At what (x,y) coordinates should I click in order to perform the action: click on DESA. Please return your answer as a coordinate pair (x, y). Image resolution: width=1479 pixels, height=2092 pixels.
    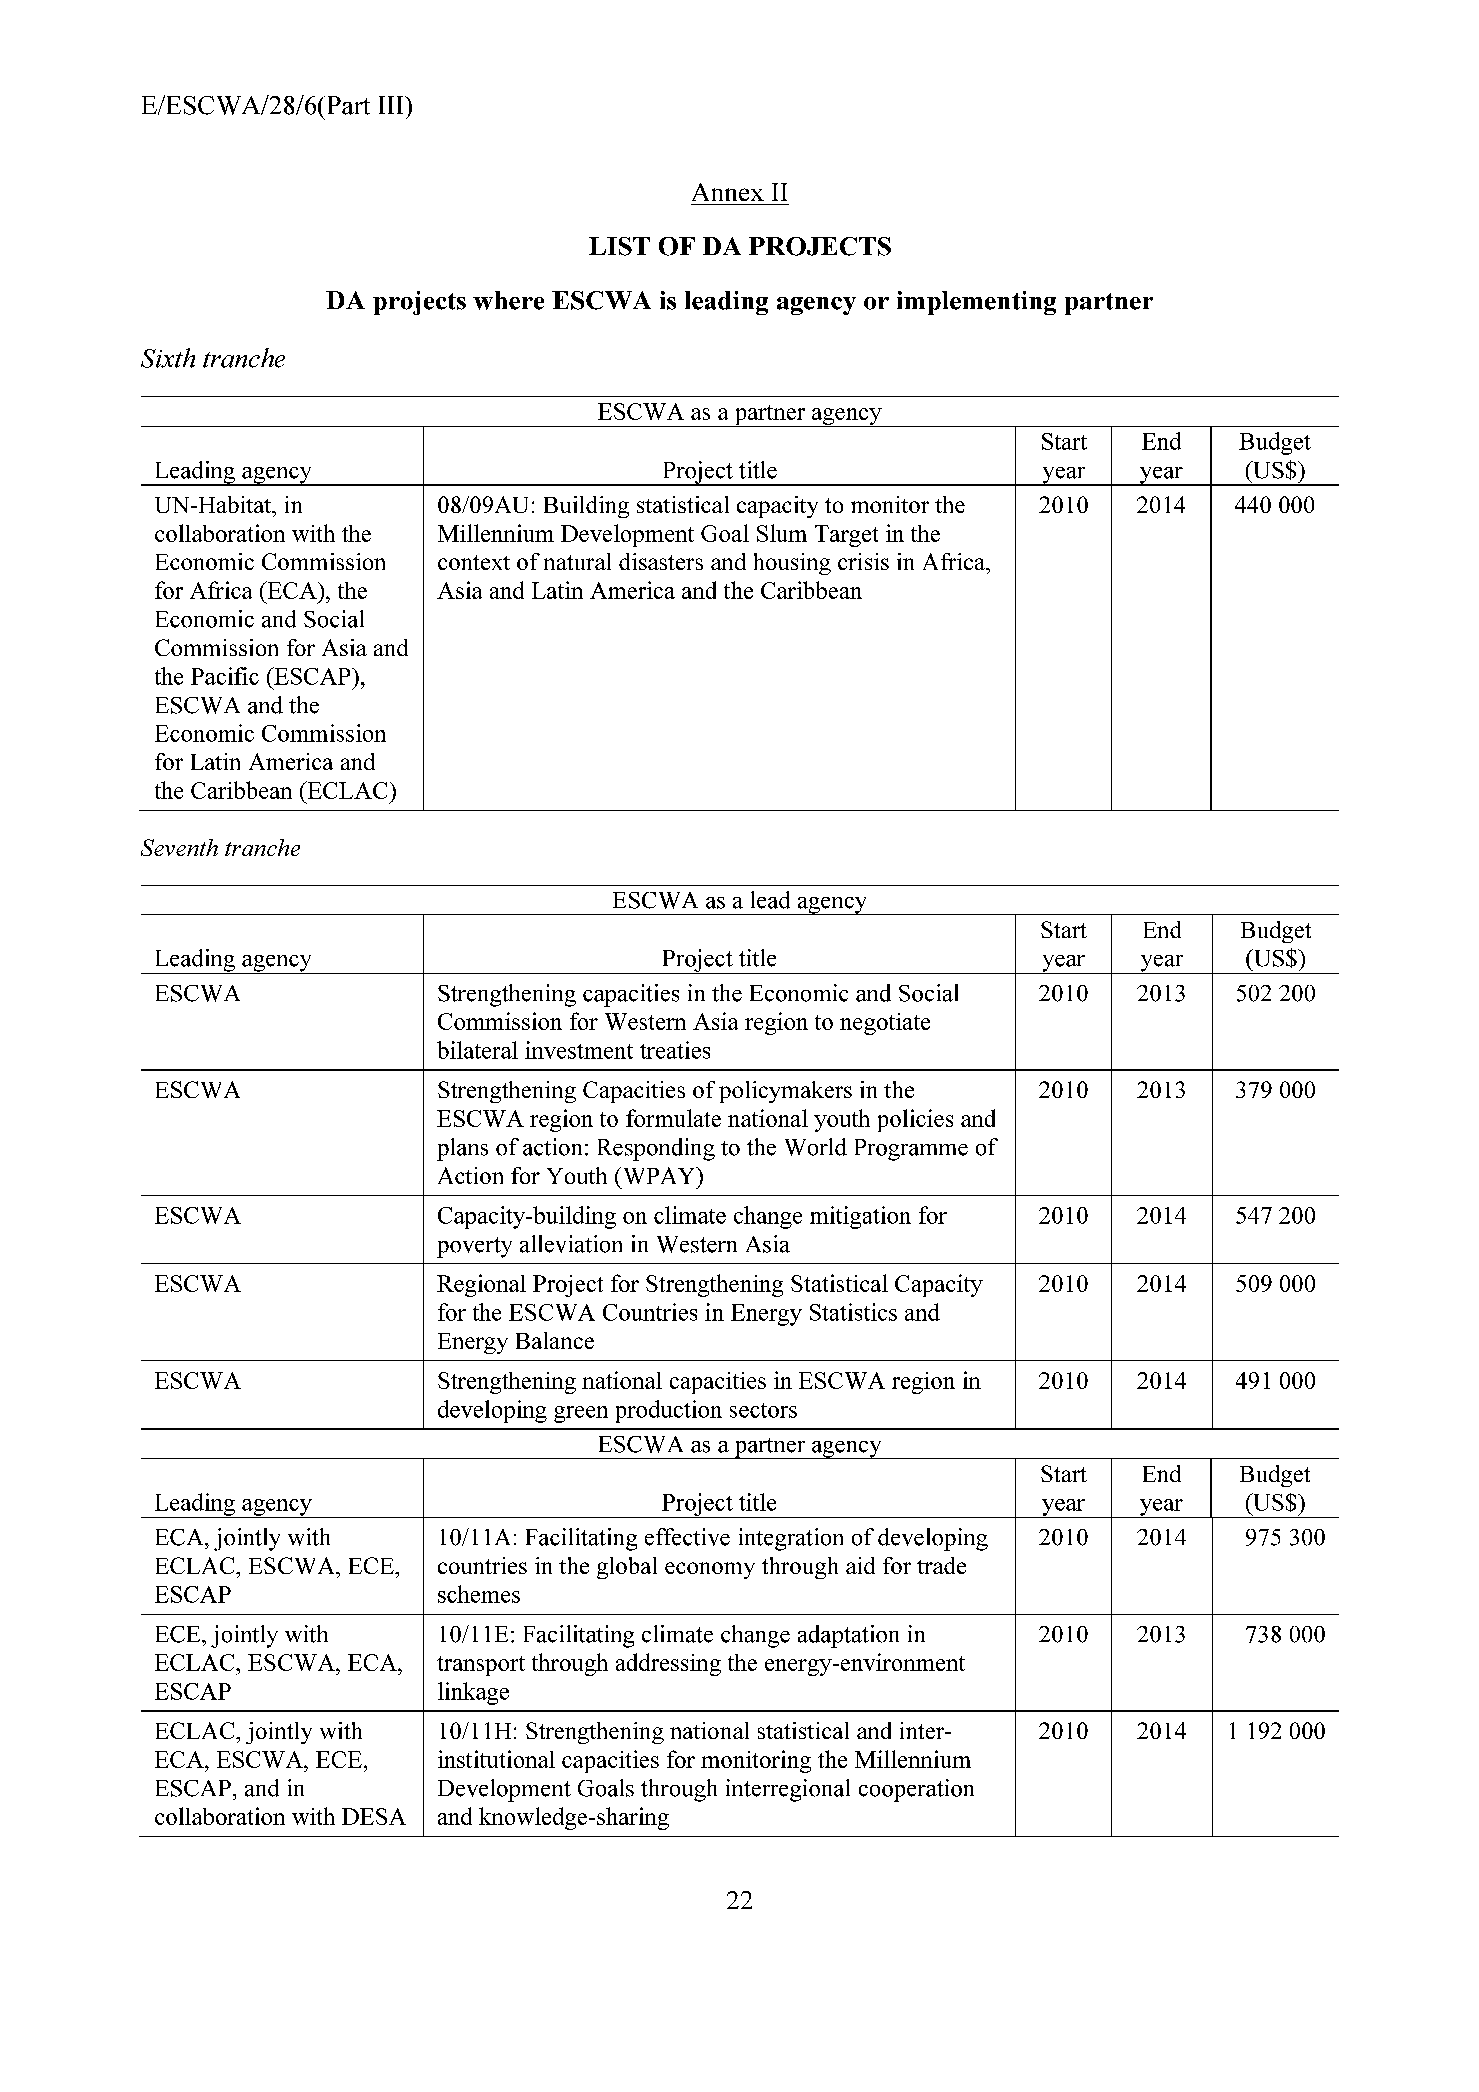
    Looking at the image, I should click on (374, 1816).
